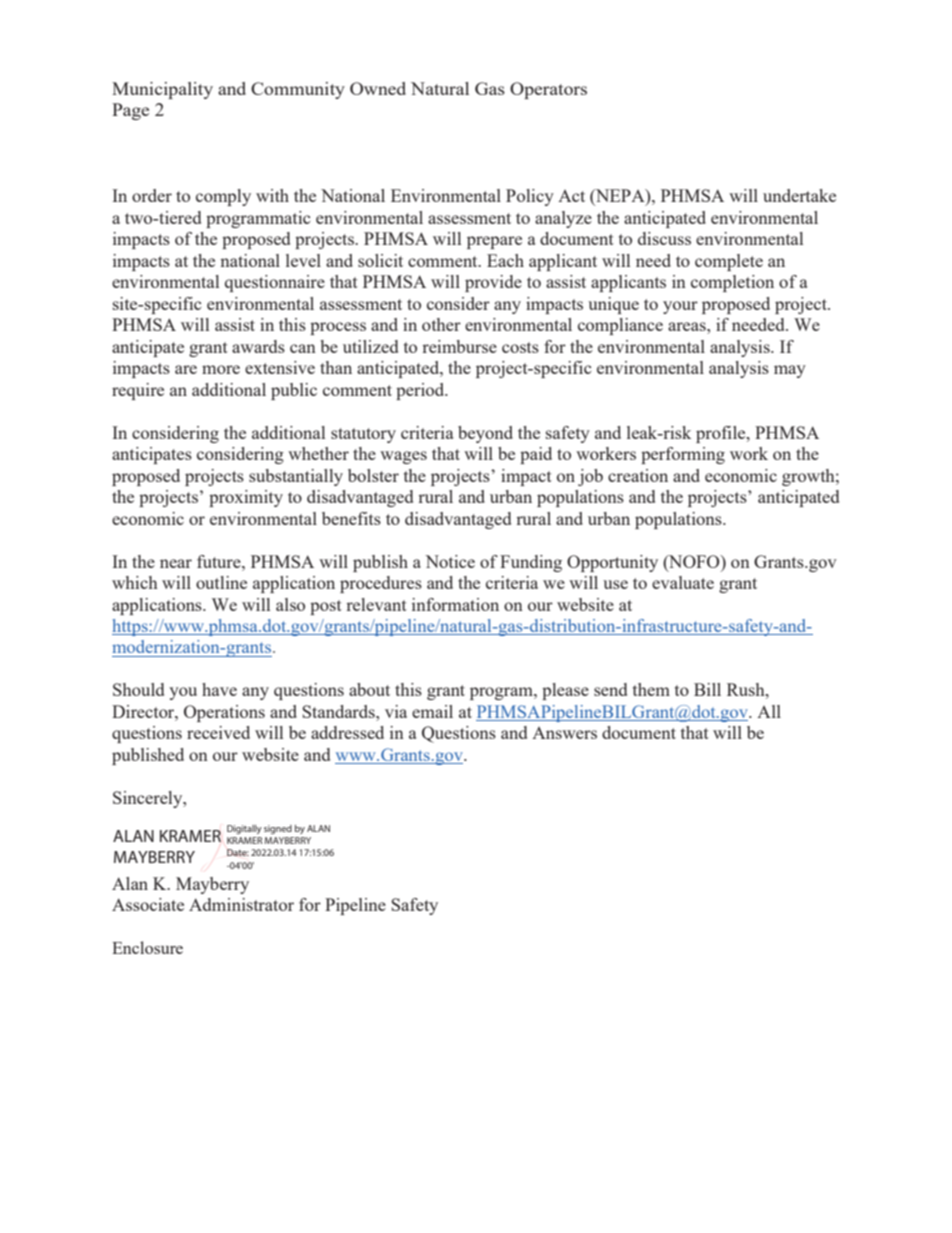 The image size is (952, 1233). I want to click on more, so click(221, 369).
